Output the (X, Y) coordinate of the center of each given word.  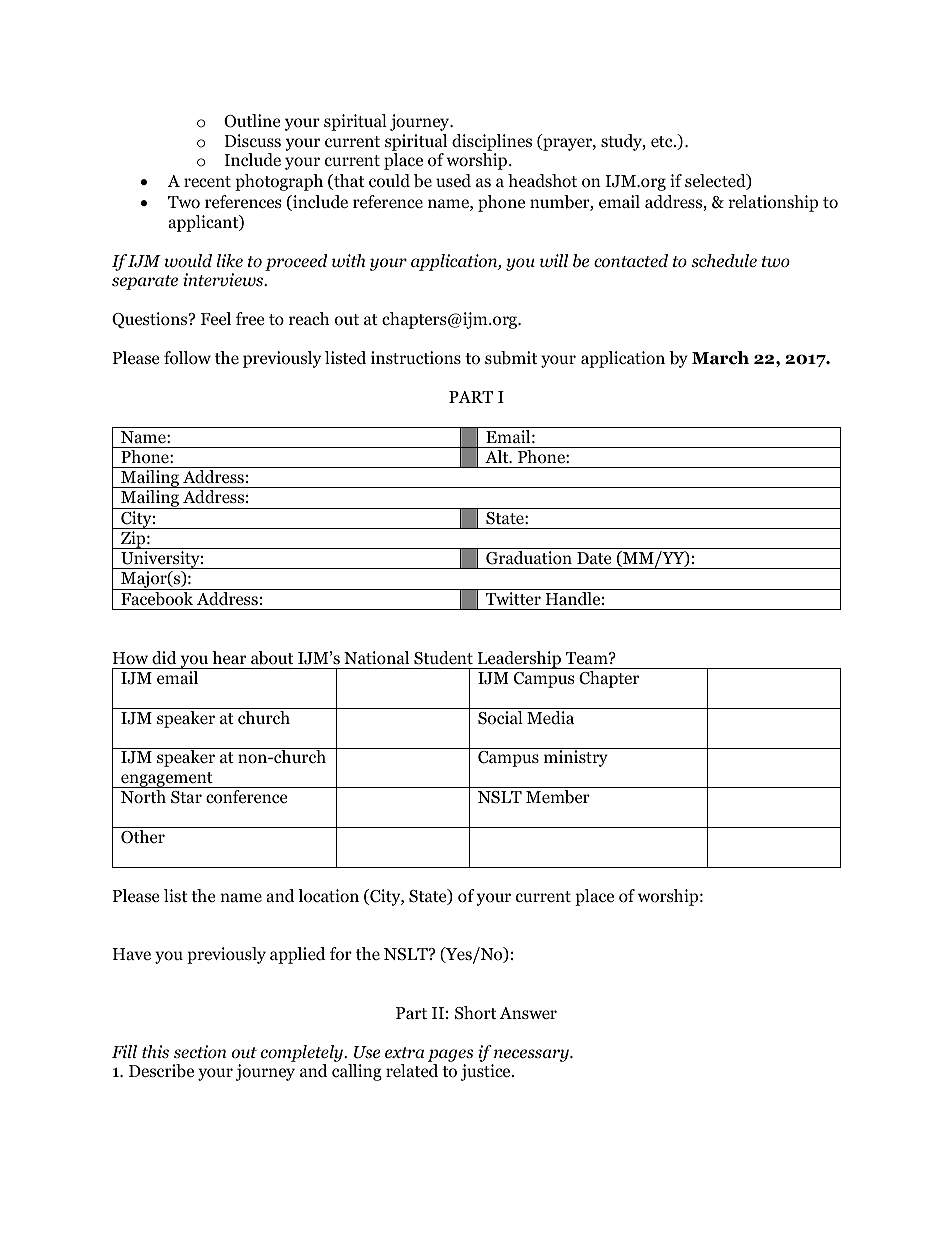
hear (229, 657)
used (453, 181)
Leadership (519, 660)
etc (663, 141)
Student (443, 658)
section (200, 1052)
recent (207, 182)
